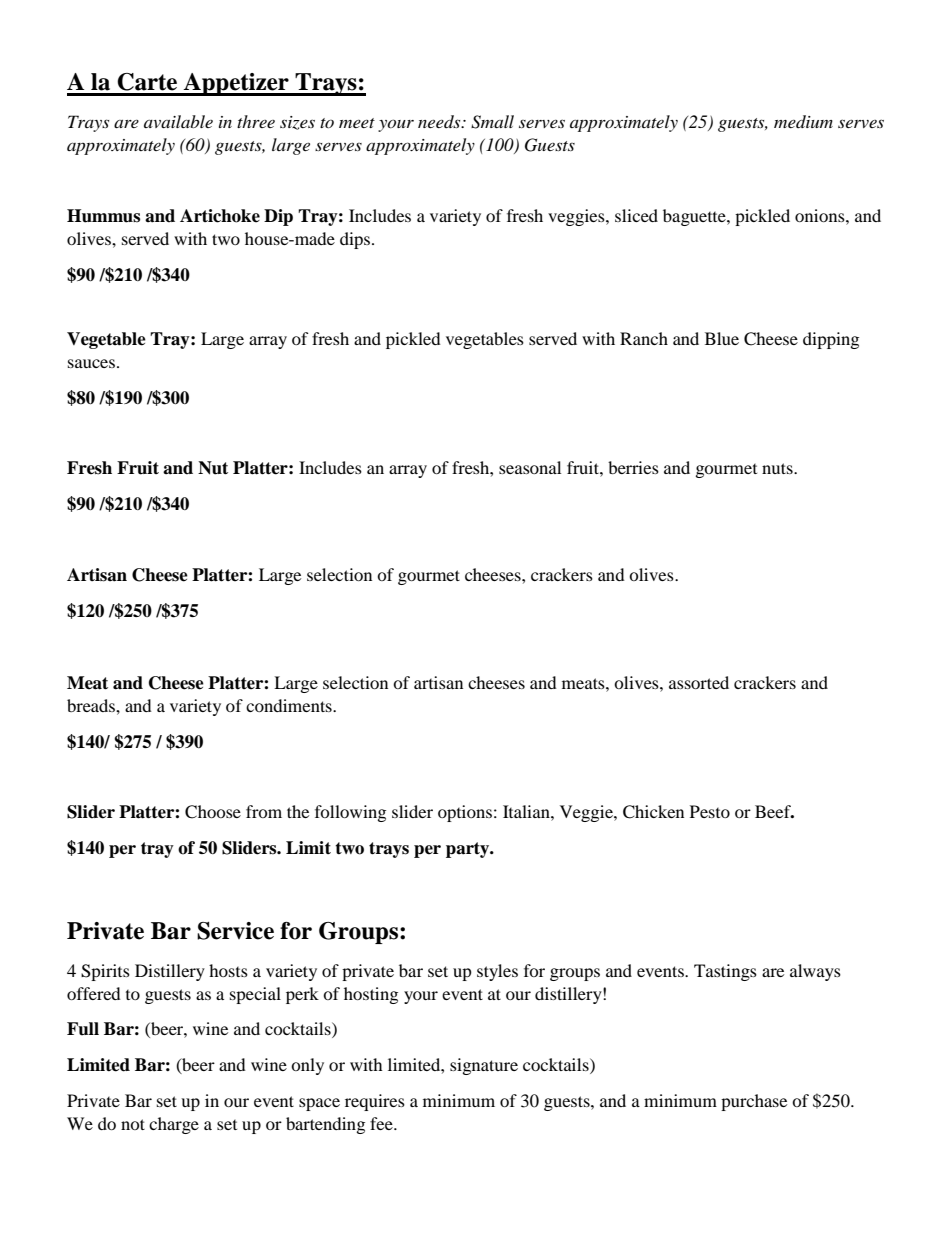  What do you see at coordinates (91, 363) in the screenshot?
I see `sauces` at bounding box center [91, 363].
